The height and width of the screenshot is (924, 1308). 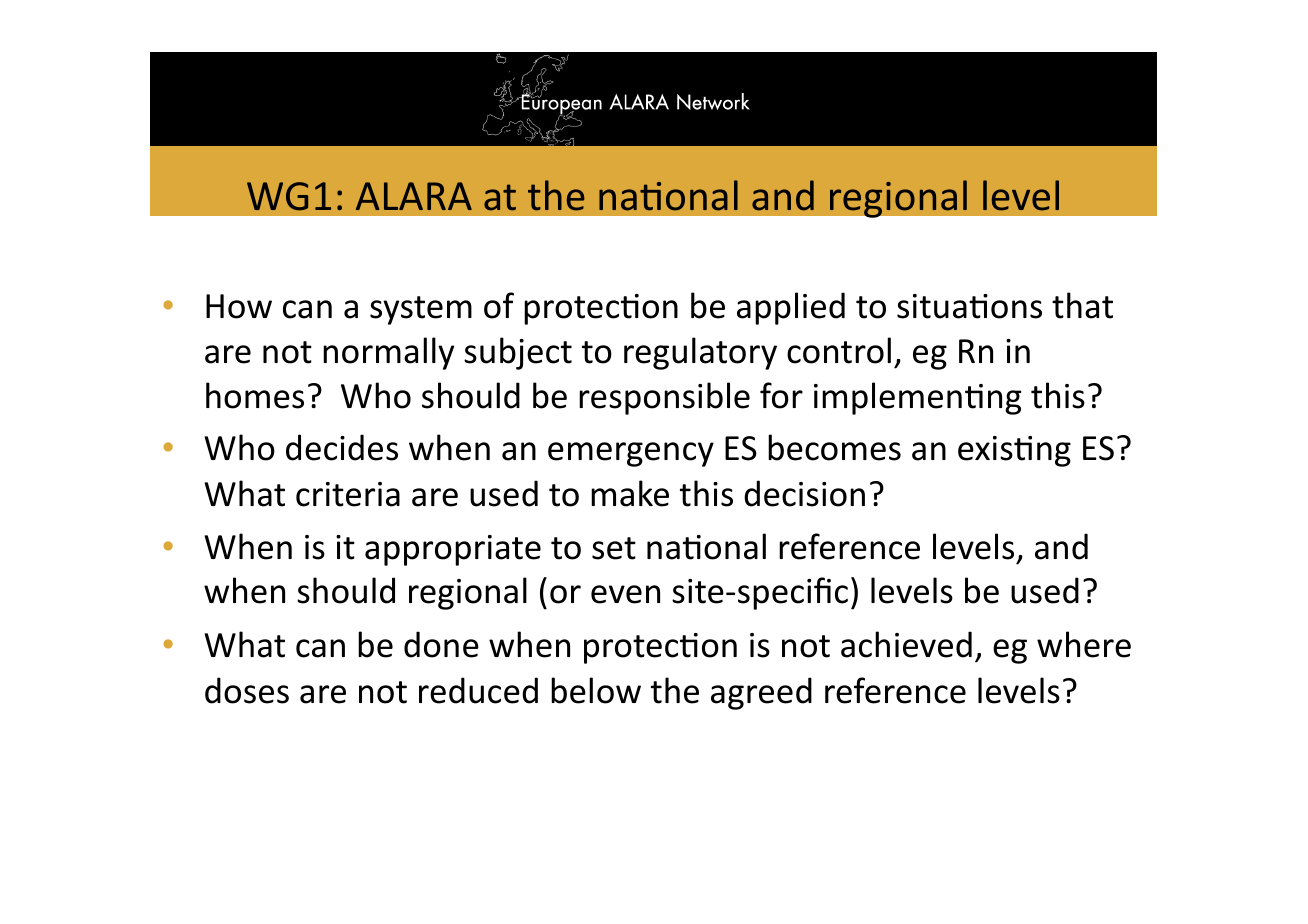 I want to click on that, so click(x=1082, y=305).
